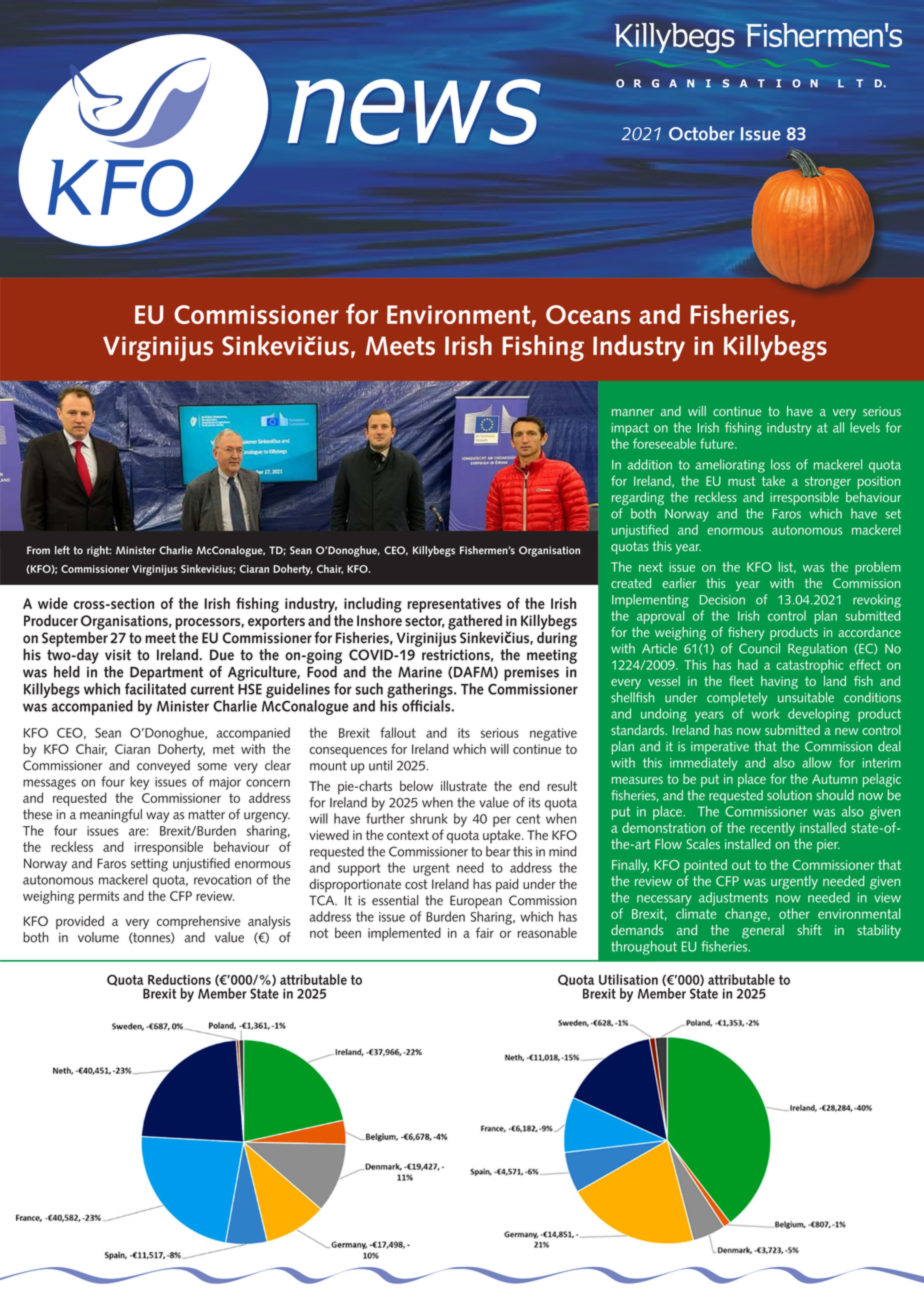  Describe the element at coordinates (702, 133) in the screenshot. I see `October` at that location.
